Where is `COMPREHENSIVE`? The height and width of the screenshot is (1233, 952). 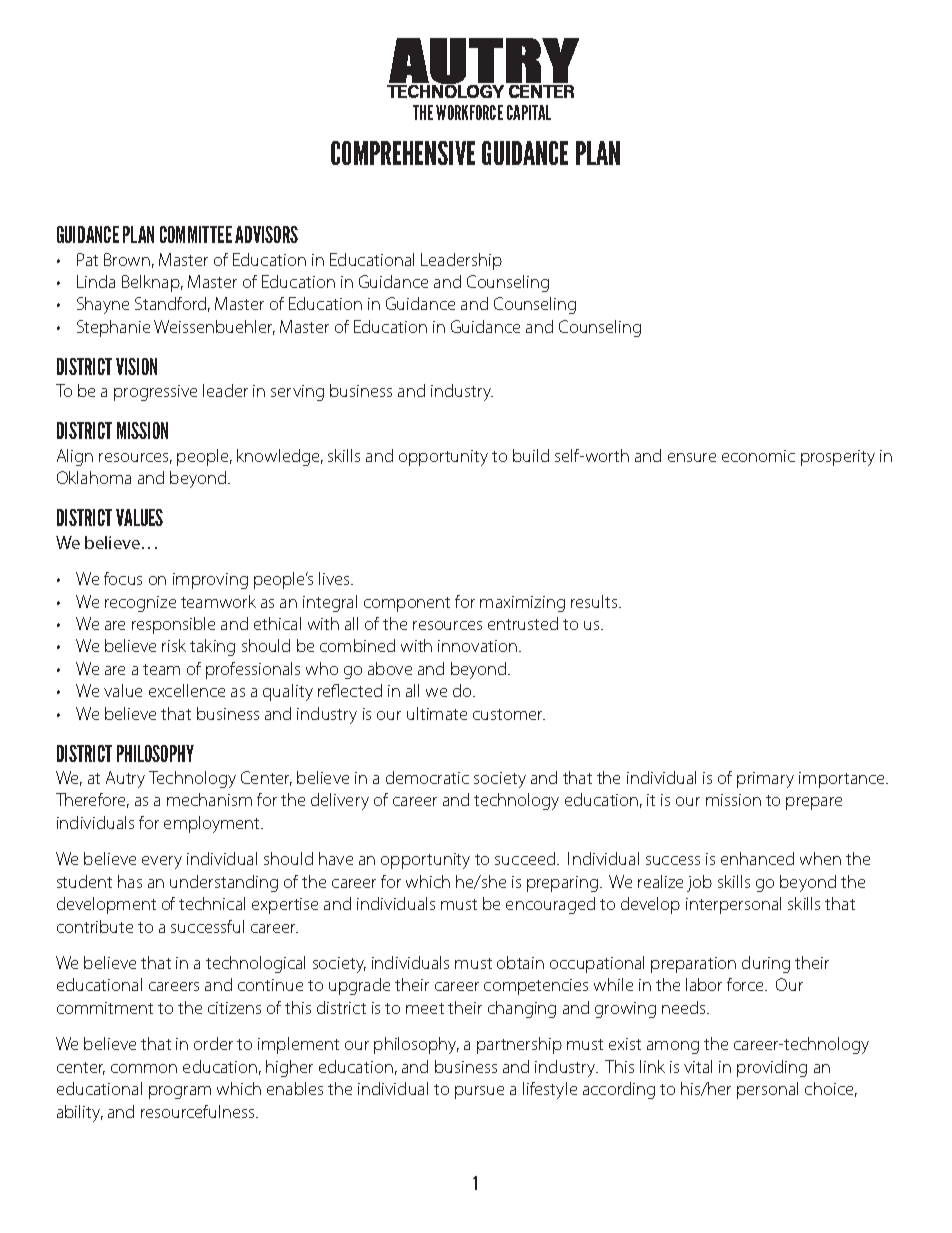
COMPREHENSIVE is located at coordinates (403, 153).
